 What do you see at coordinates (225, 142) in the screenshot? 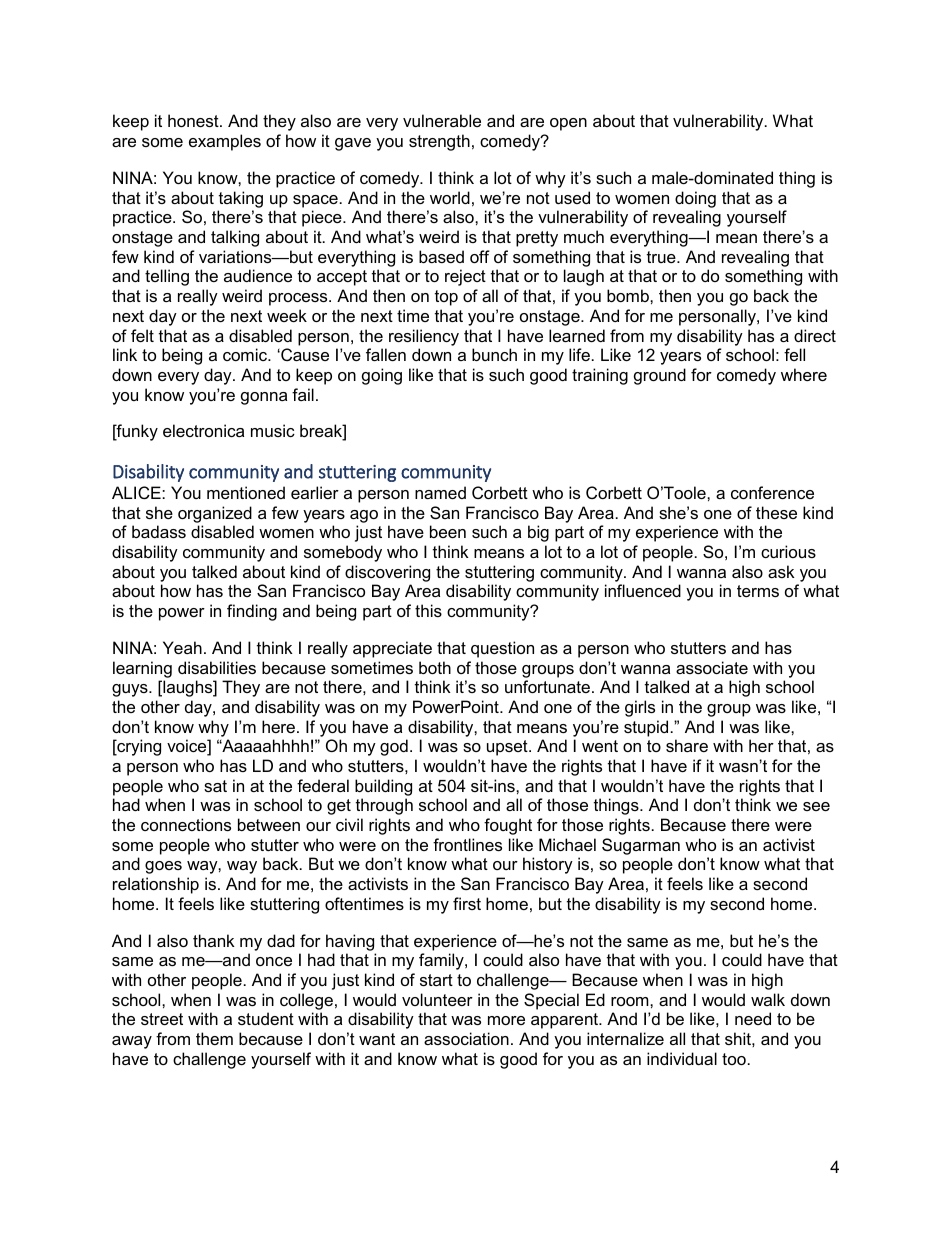
I see `examples` at bounding box center [225, 142].
